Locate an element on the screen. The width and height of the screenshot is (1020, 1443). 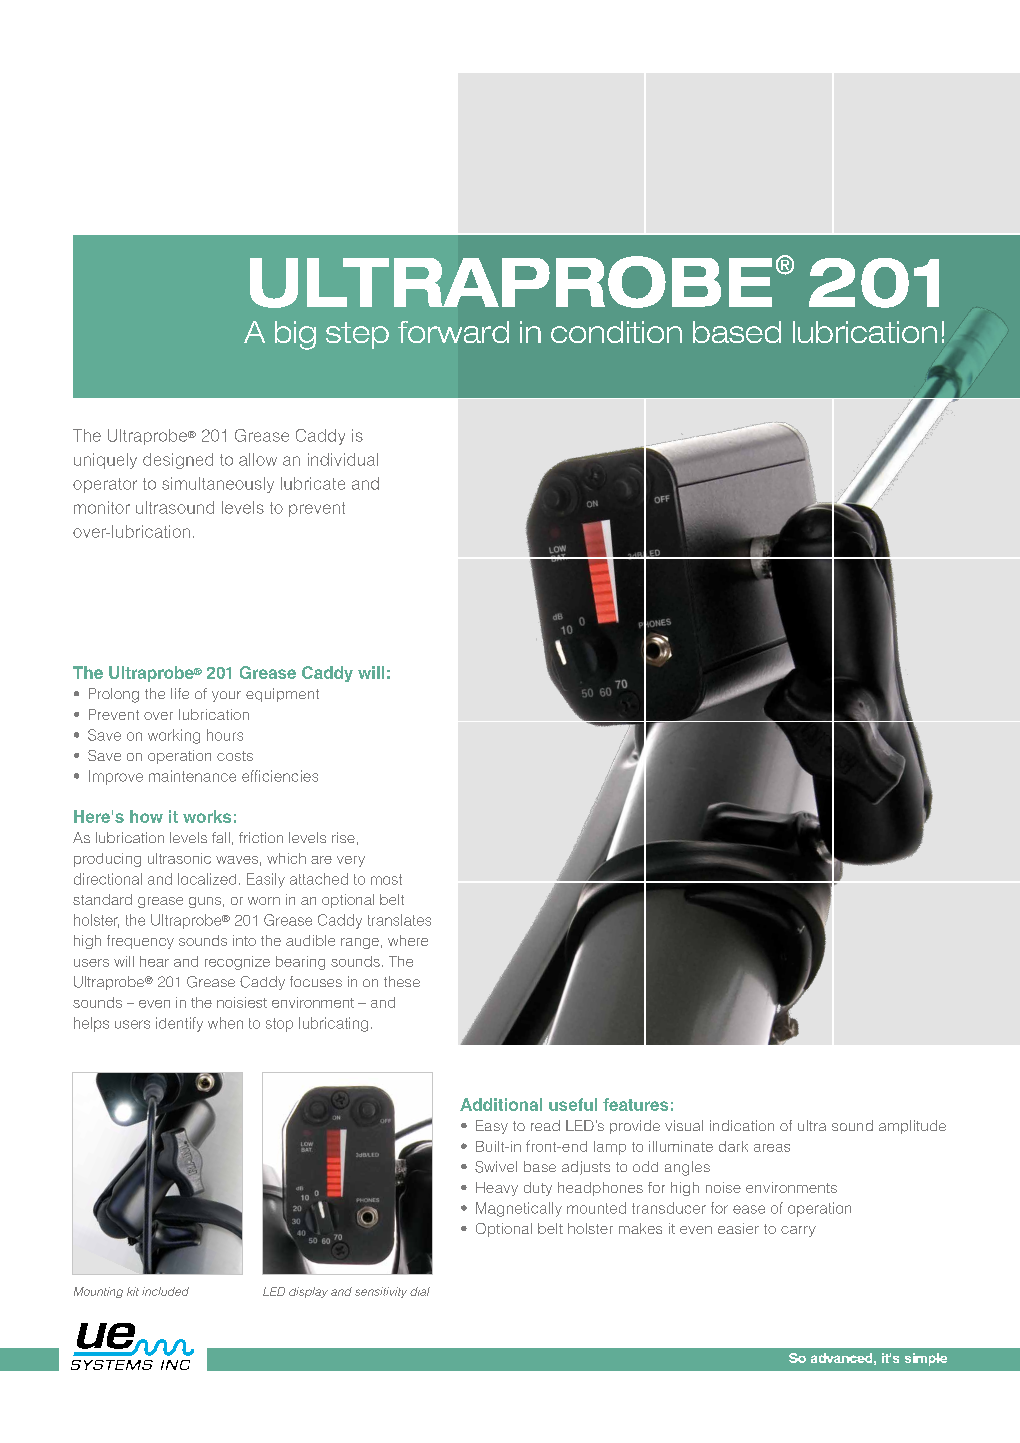
hear is located at coordinates (154, 961).
